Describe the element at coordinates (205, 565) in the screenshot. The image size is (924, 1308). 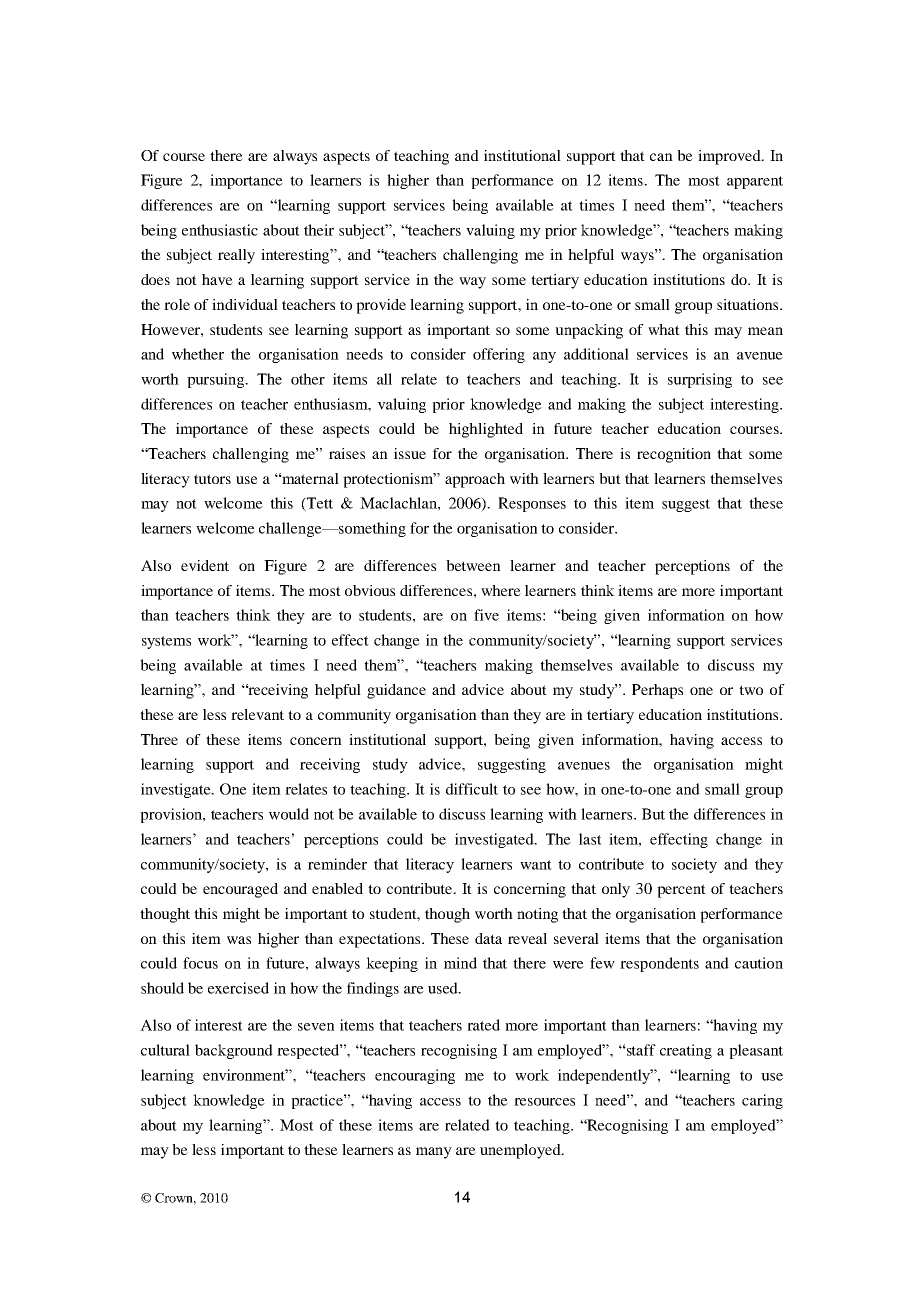
I see `evident` at that location.
